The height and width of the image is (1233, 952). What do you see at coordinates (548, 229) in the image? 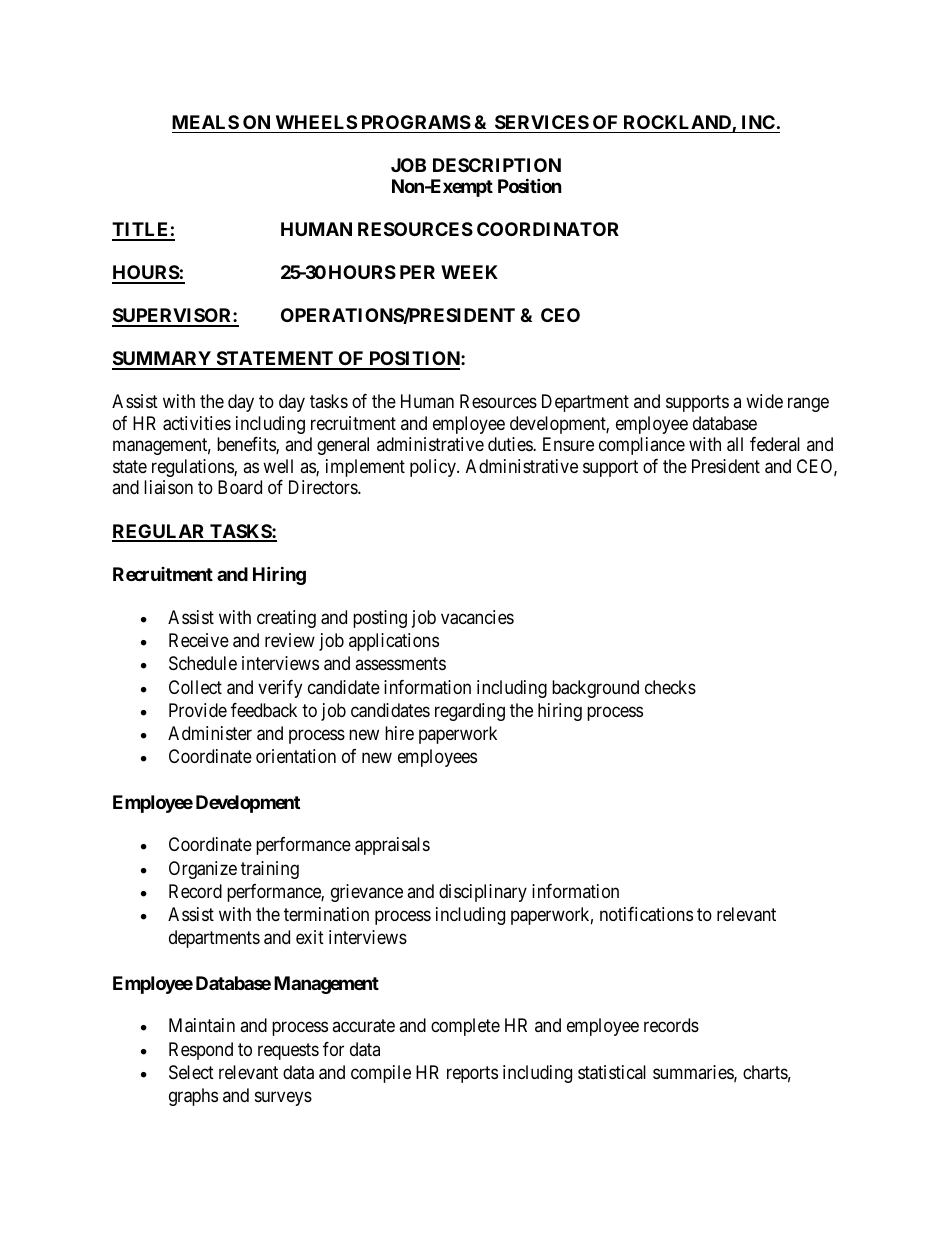
I see `COORDINATOR` at bounding box center [548, 229].
